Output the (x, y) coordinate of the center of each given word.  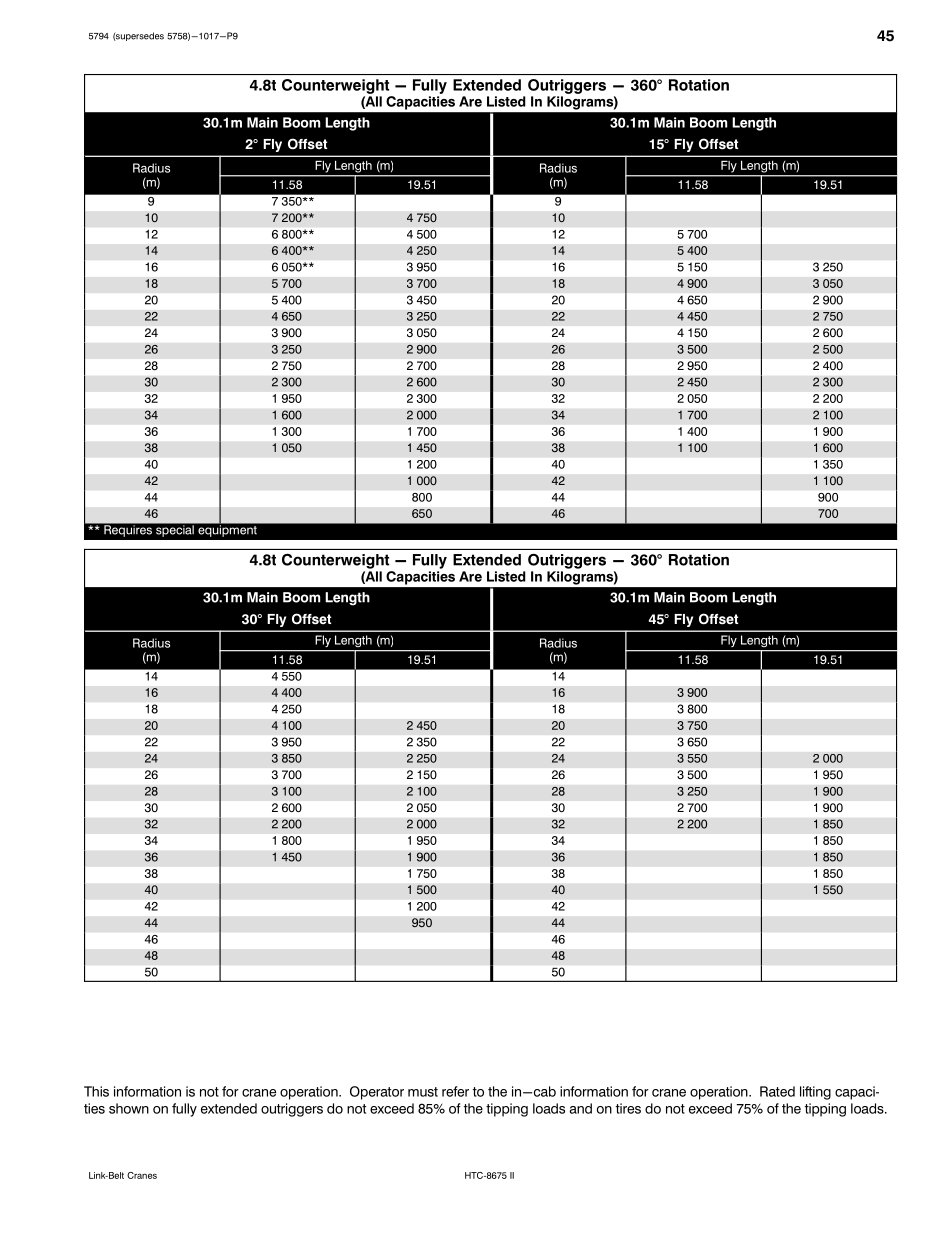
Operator (377, 1093)
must (423, 1092)
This (96, 1091)
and (580, 1108)
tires (628, 1108)
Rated (777, 1091)
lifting (815, 1093)
